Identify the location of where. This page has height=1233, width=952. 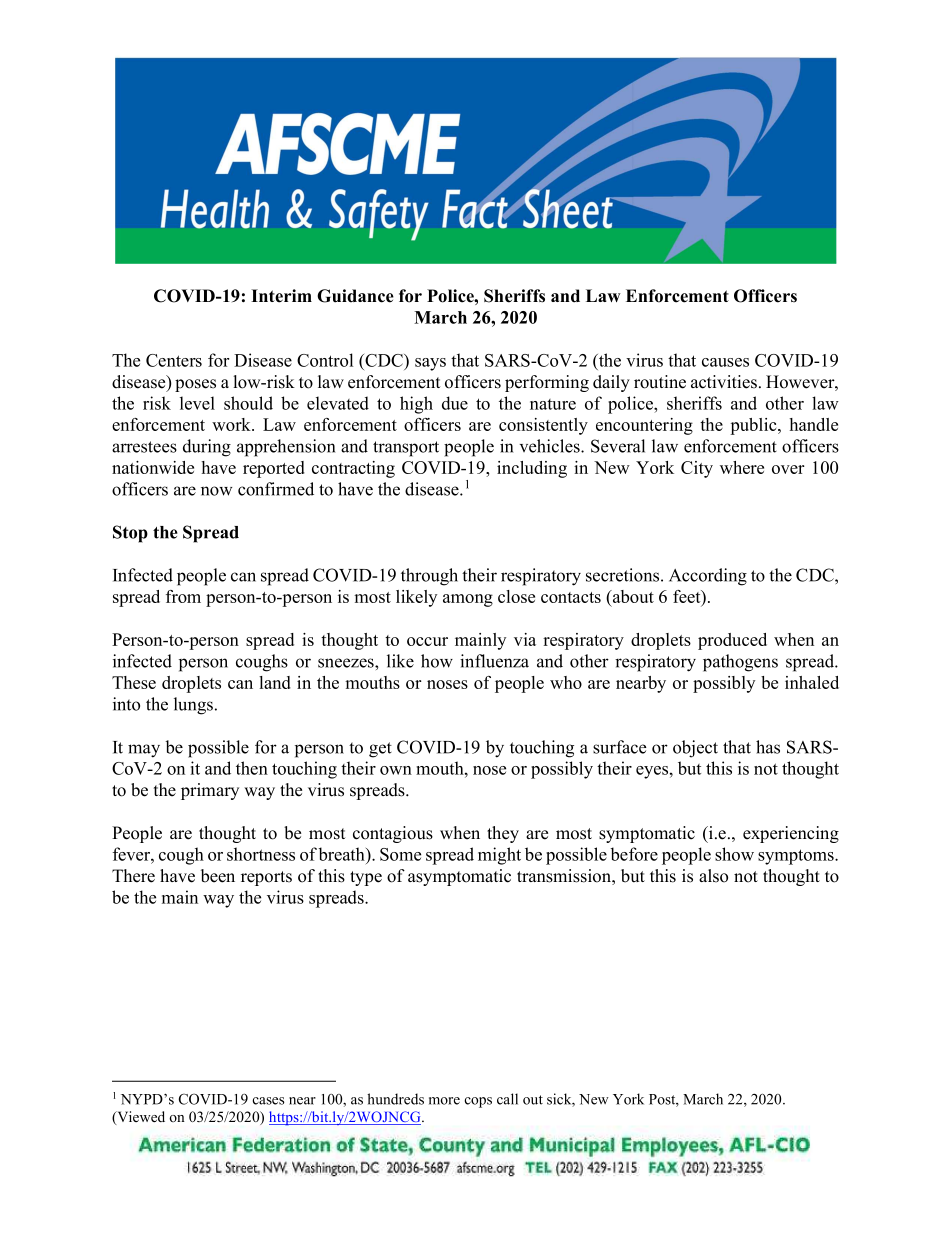
(742, 467).
